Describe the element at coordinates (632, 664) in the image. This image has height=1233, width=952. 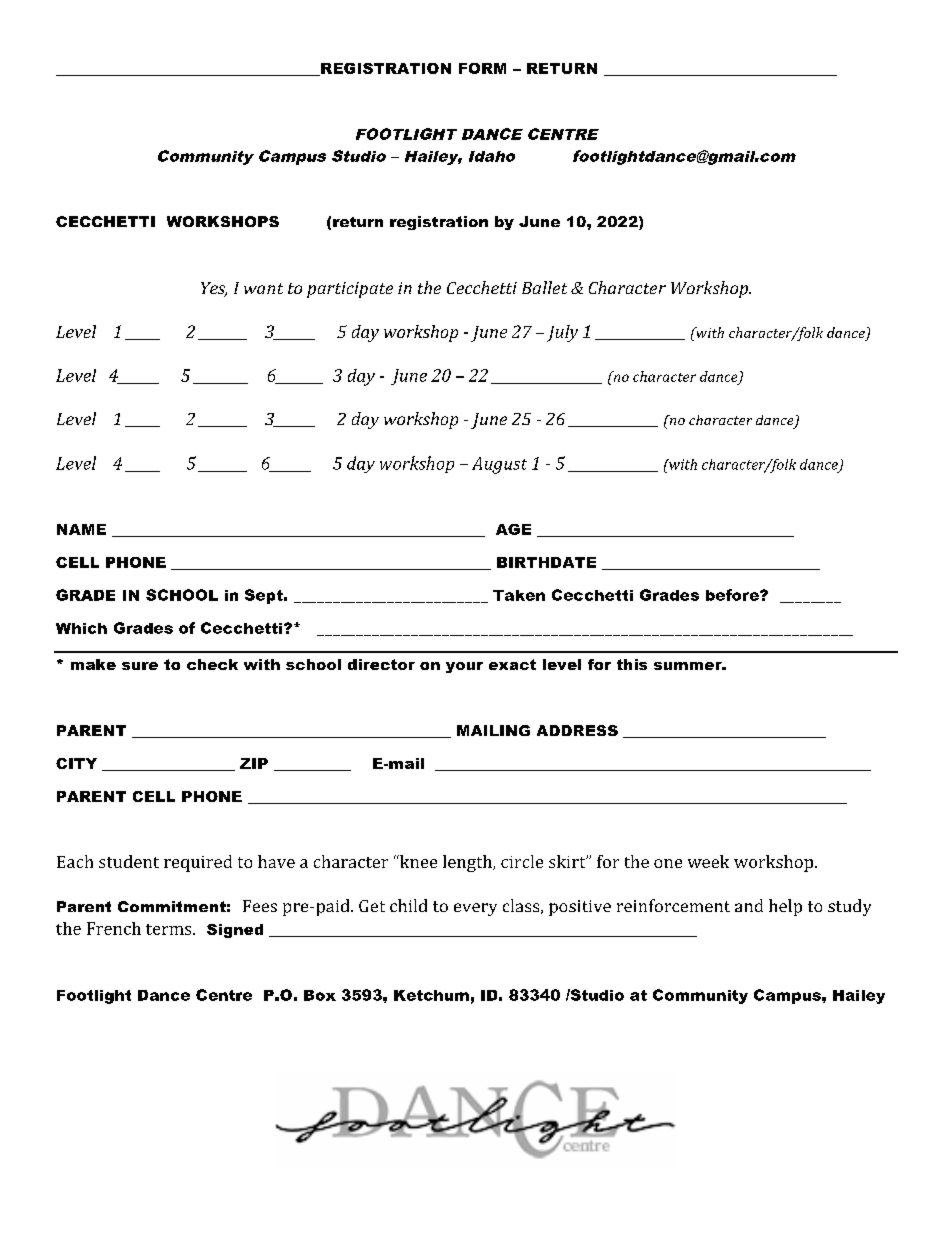
I see `this` at that location.
